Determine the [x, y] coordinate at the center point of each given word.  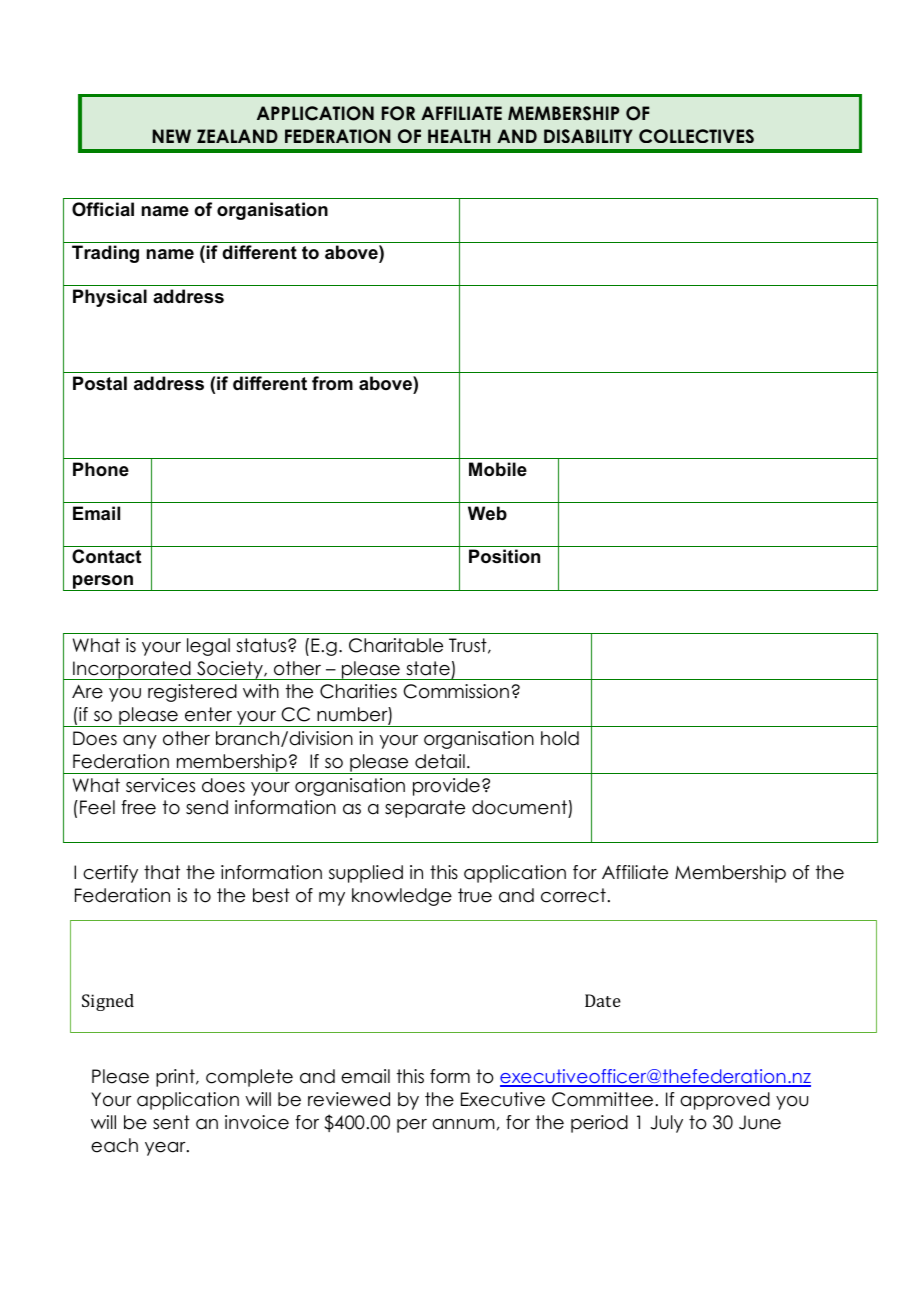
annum [463, 1124]
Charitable [396, 645]
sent [171, 1122]
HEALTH [459, 136]
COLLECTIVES [696, 136]
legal [208, 647]
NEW [171, 136]
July [666, 1124]
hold [560, 738]
